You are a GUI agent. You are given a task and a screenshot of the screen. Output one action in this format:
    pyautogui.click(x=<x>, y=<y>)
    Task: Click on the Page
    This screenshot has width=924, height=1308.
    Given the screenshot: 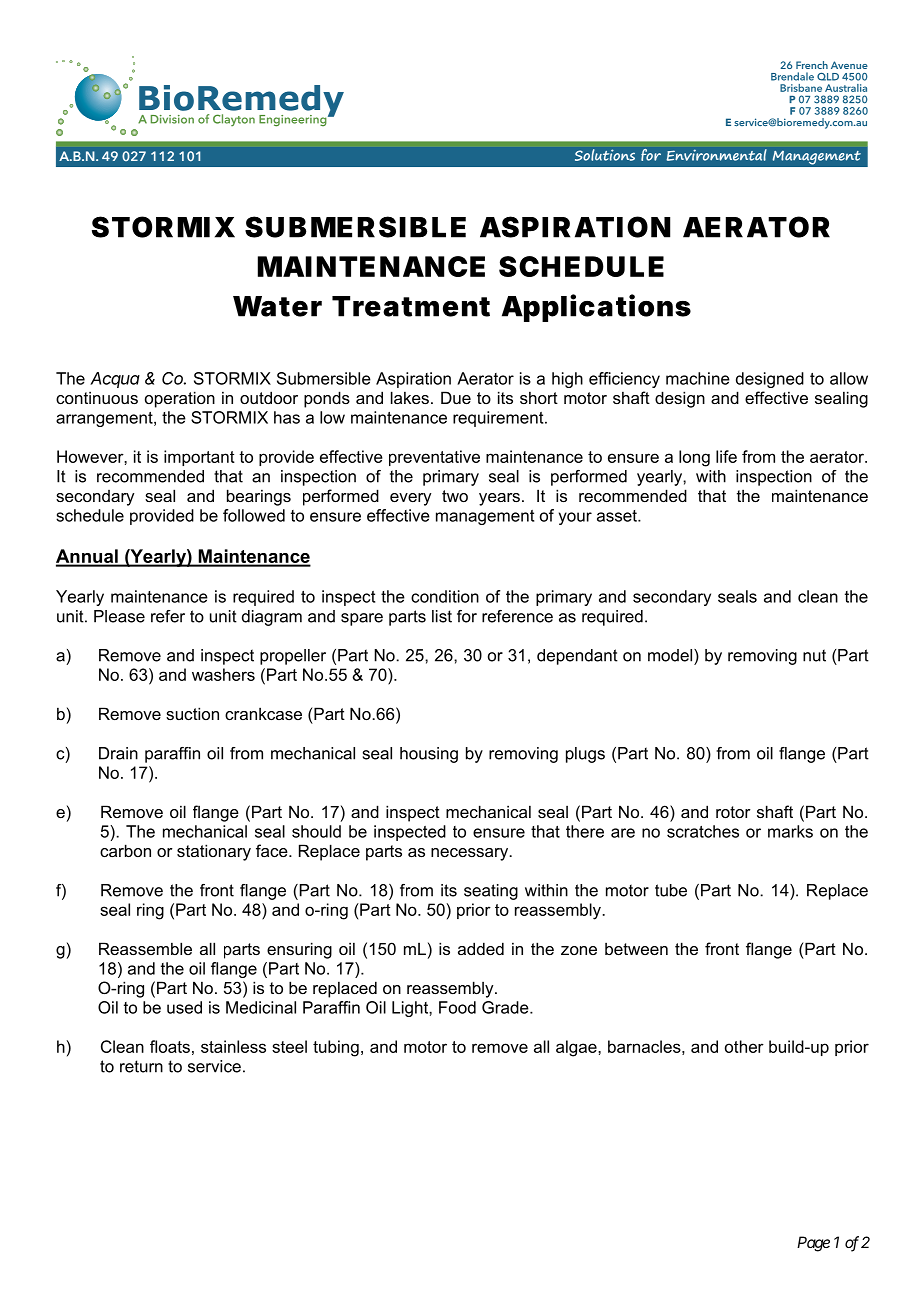 What is the action you would take?
    pyautogui.click(x=813, y=1244)
